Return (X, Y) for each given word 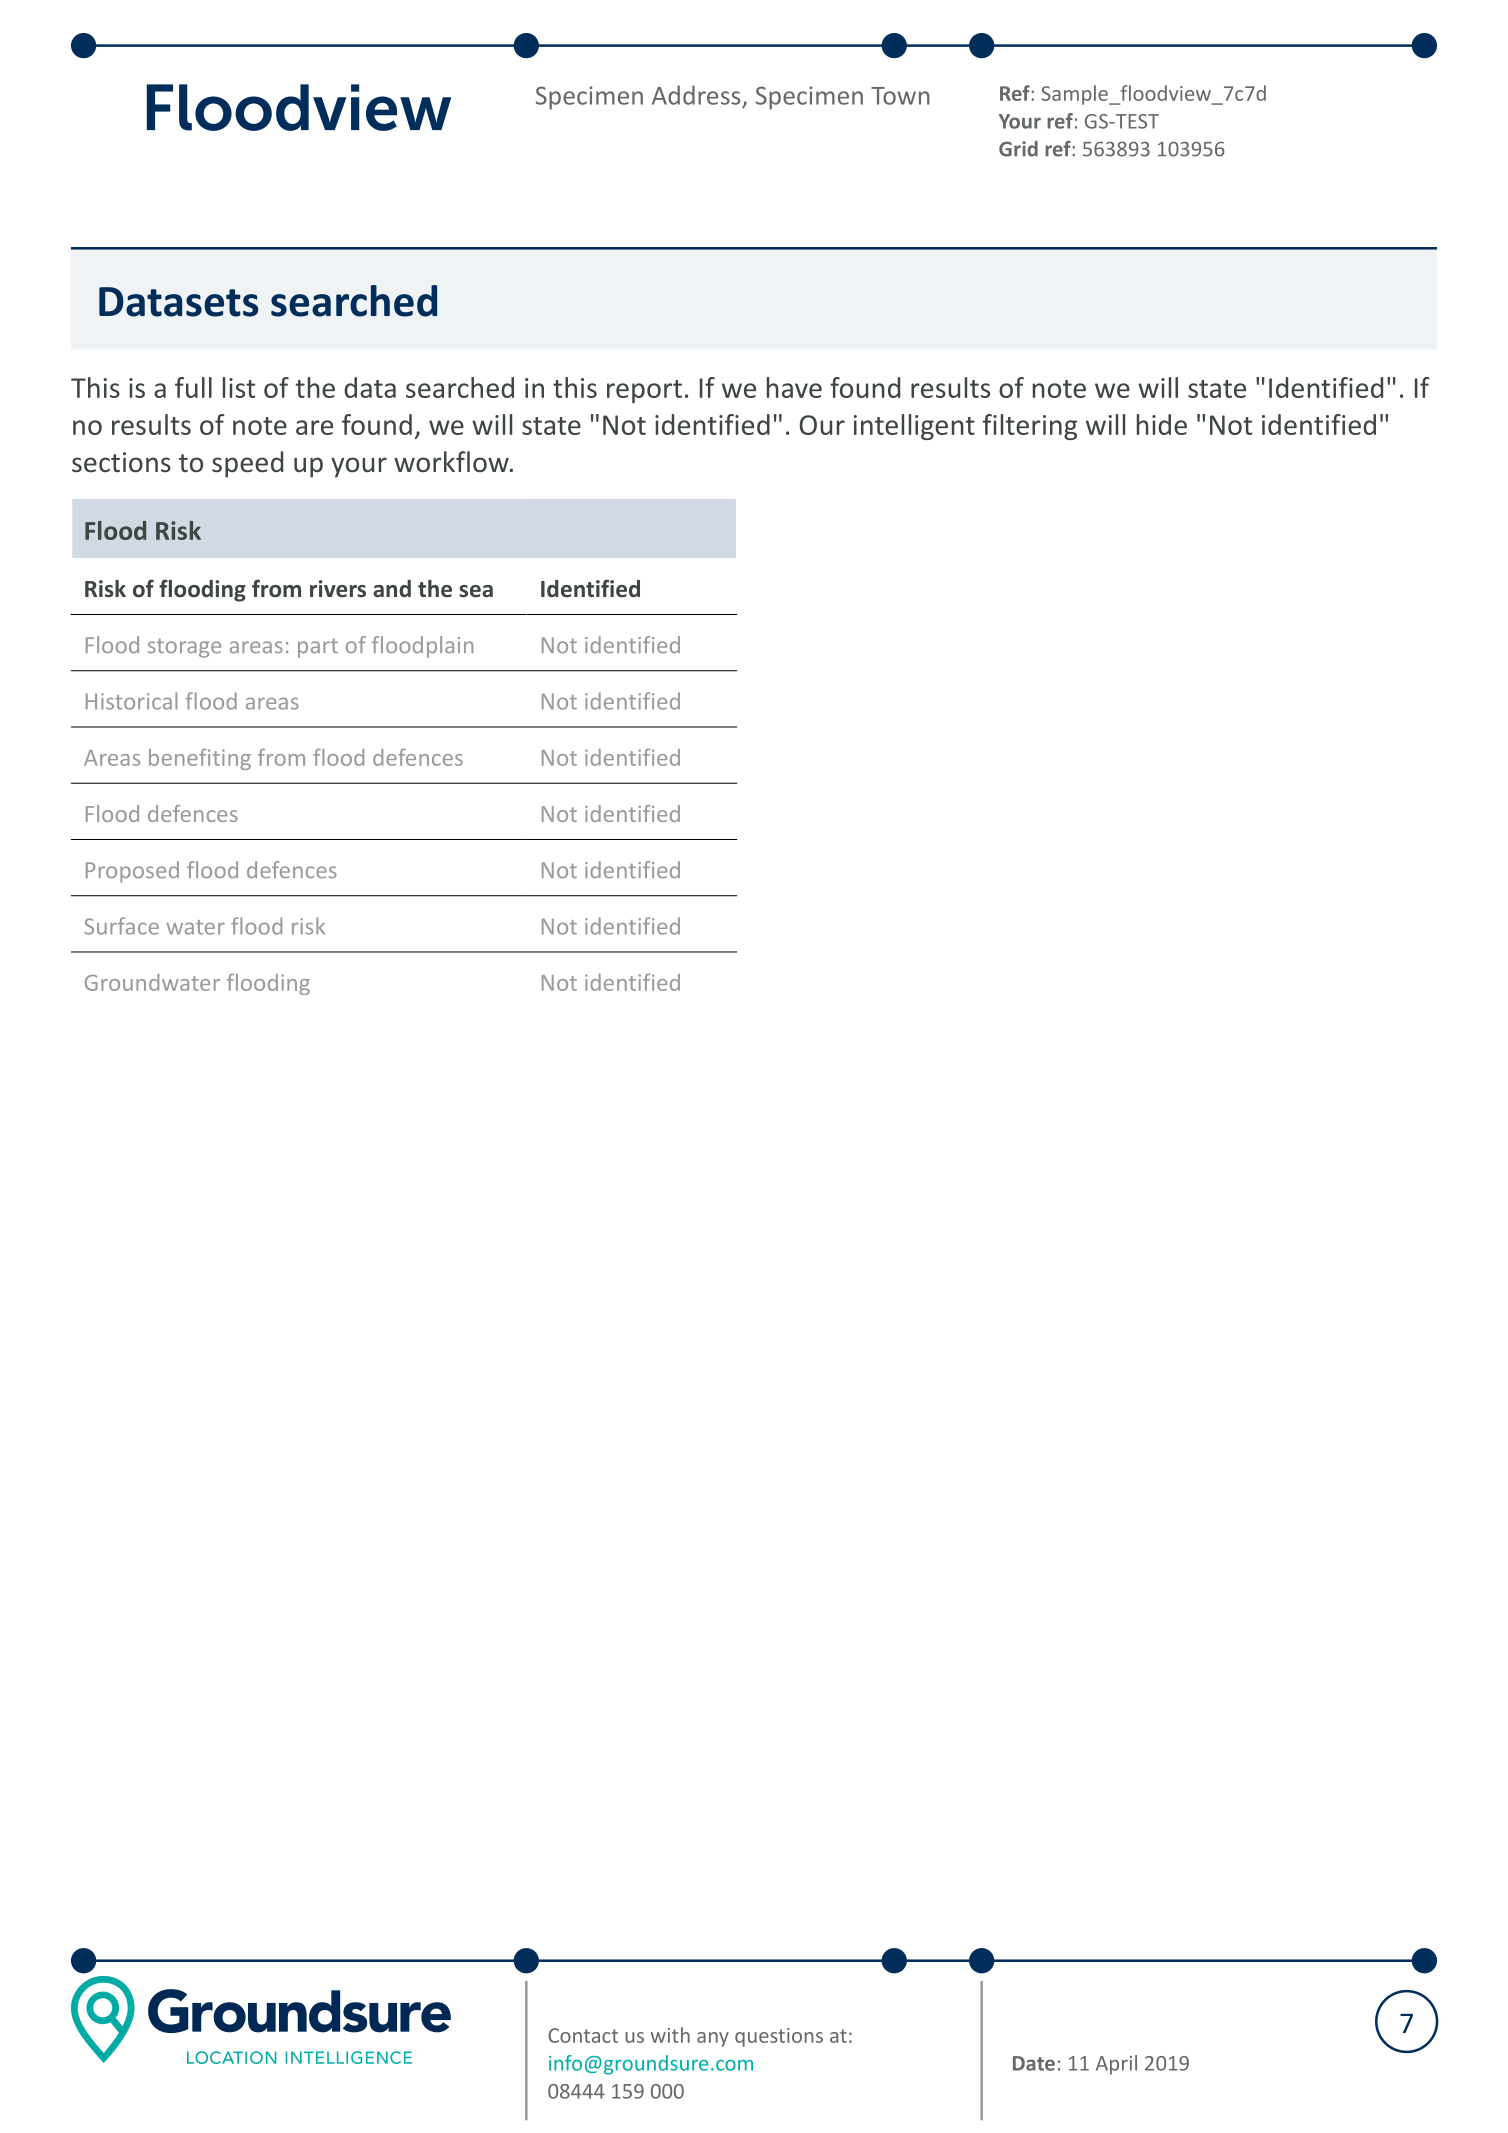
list (239, 387)
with (670, 2035)
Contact (583, 2035)
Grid (1018, 149)
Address (696, 95)
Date (1034, 2063)
